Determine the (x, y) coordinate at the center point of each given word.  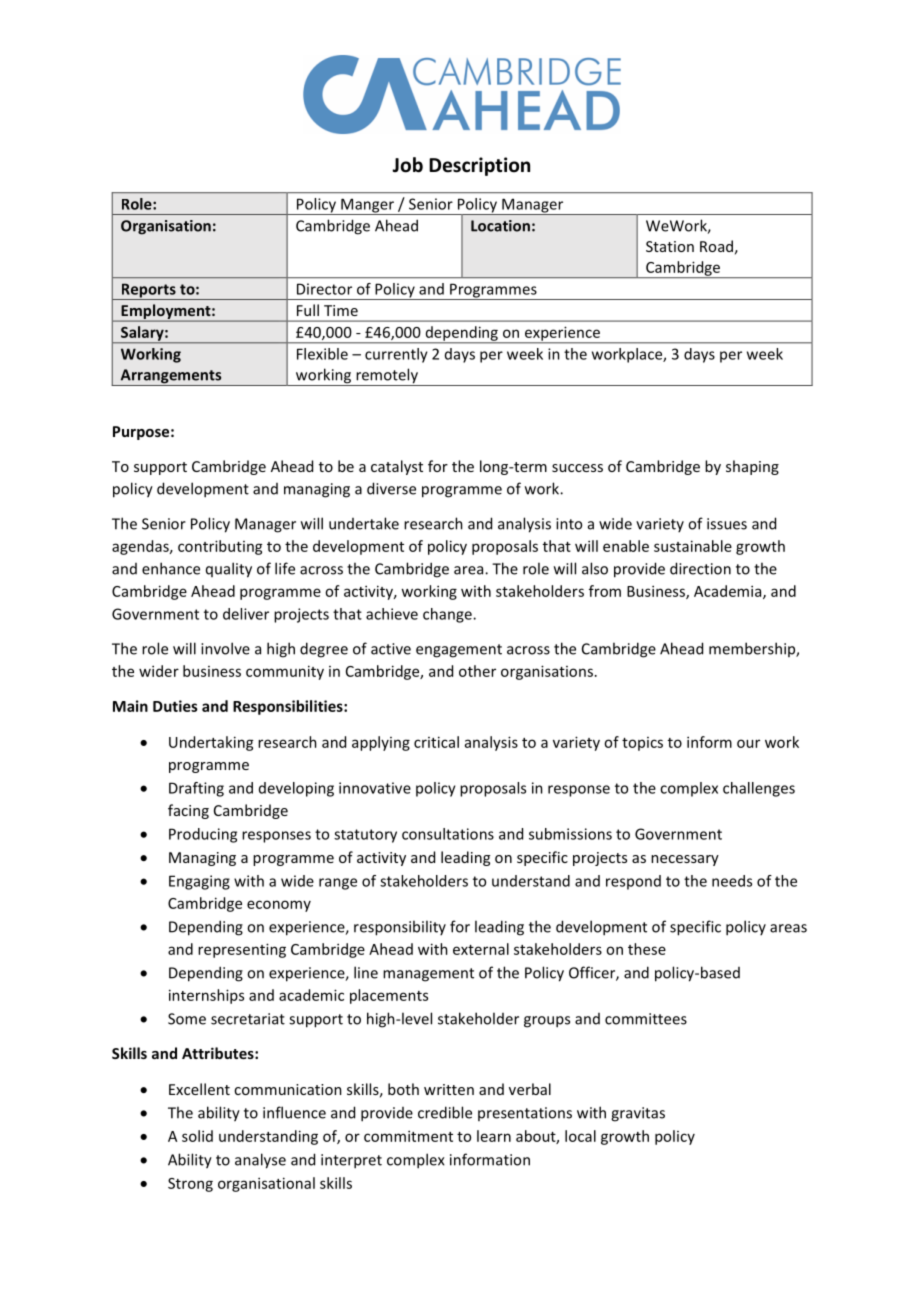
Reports (148, 291)
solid (197, 1136)
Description (479, 166)
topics (642, 744)
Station (670, 246)
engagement (459, 651)
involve (225, 648)
